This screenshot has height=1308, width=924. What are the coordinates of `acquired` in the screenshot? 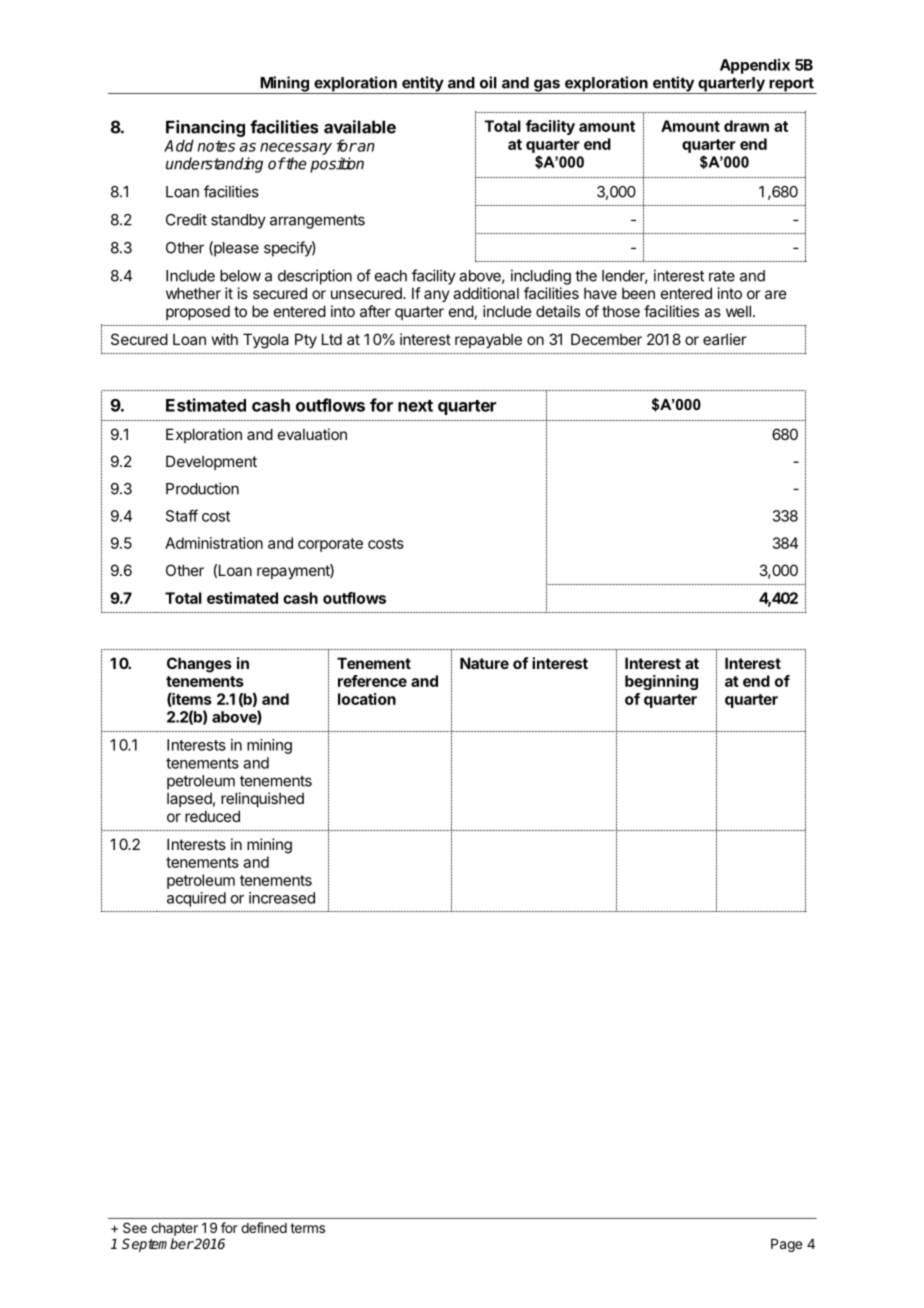 It's located at (196, 899).
